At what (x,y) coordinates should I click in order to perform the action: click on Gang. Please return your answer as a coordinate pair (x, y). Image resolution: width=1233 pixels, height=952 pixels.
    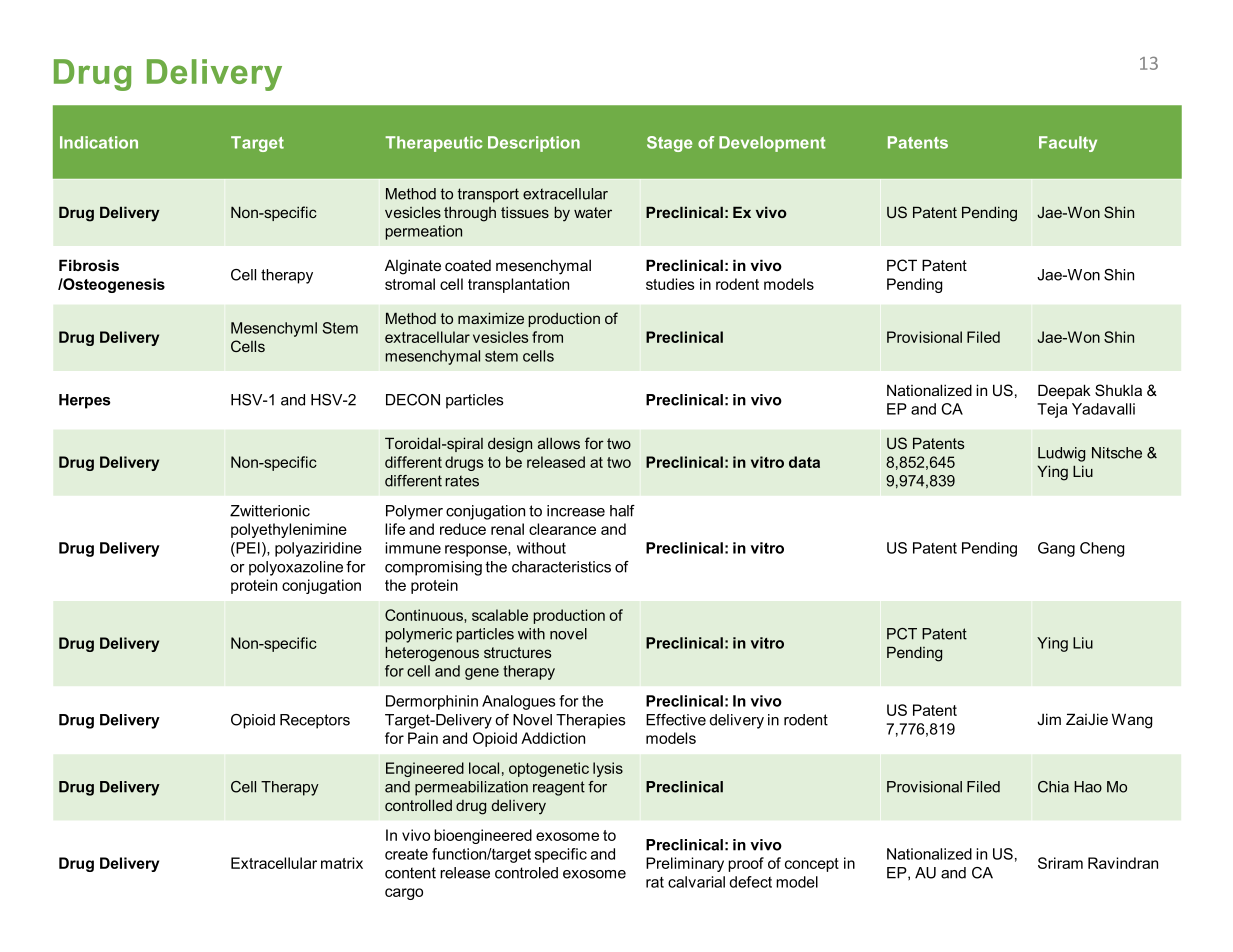
    Looking at the image, I should click on (1056, 549).
